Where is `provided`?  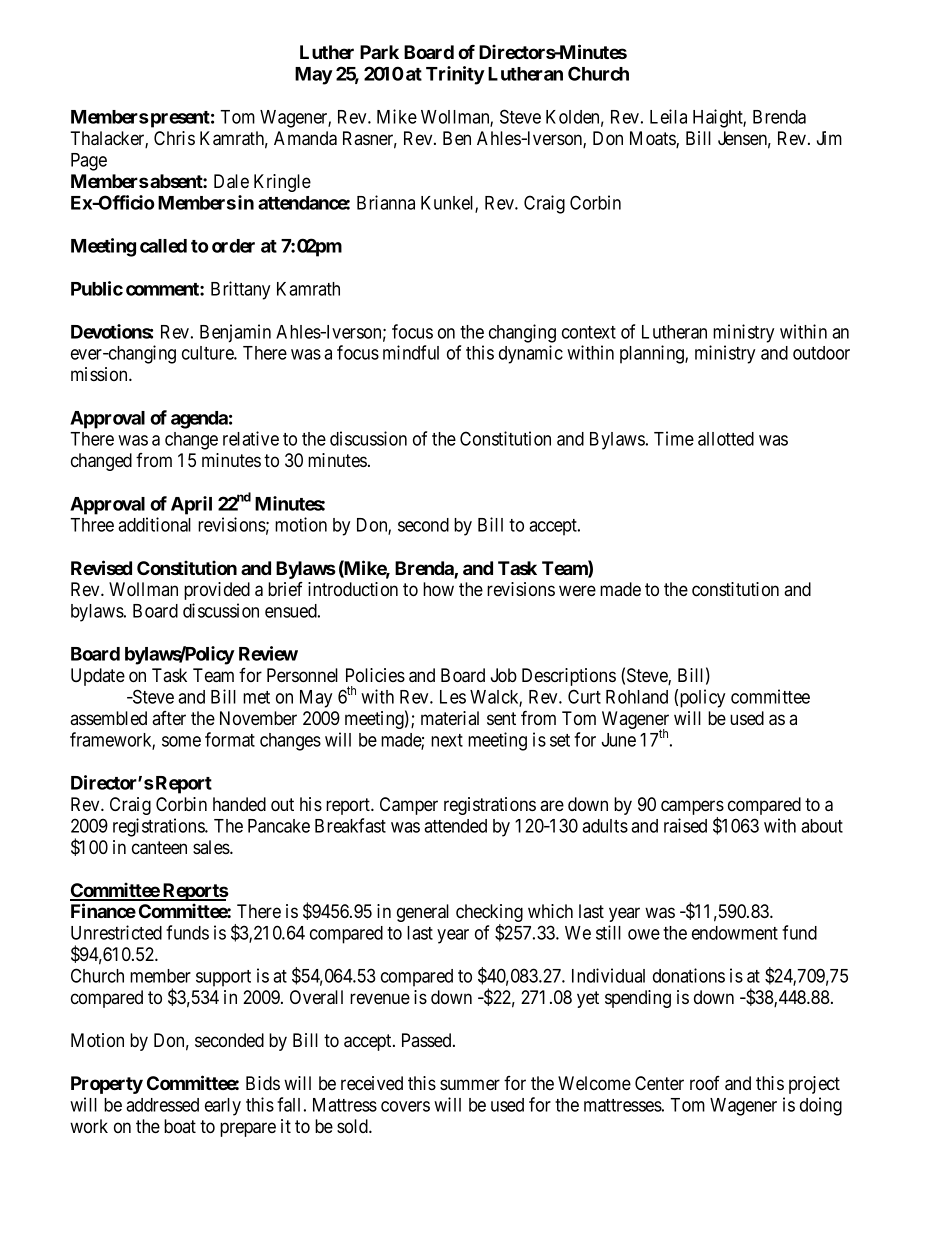 provided is located at coordinates (217, 591).
